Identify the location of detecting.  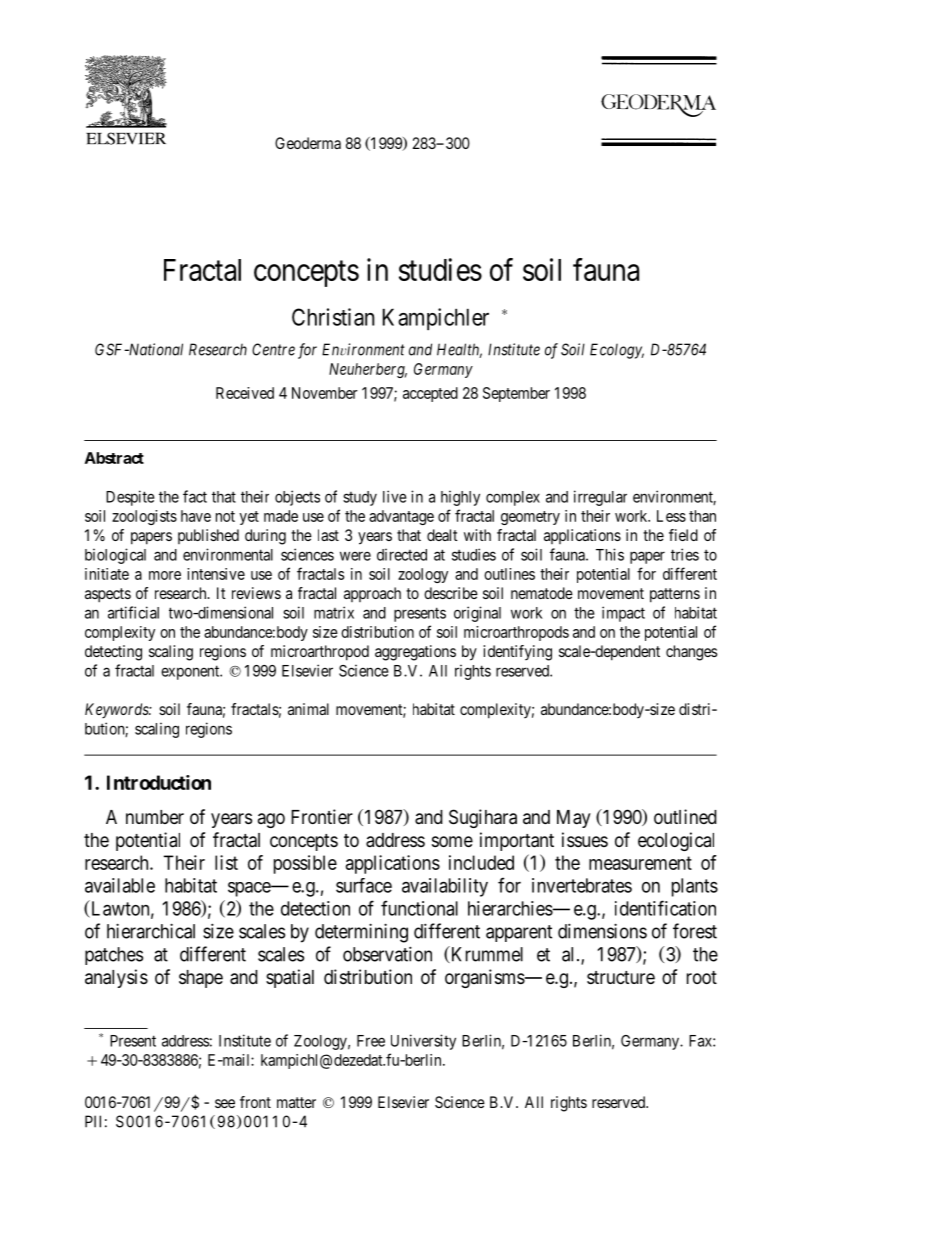
(113, 653).
